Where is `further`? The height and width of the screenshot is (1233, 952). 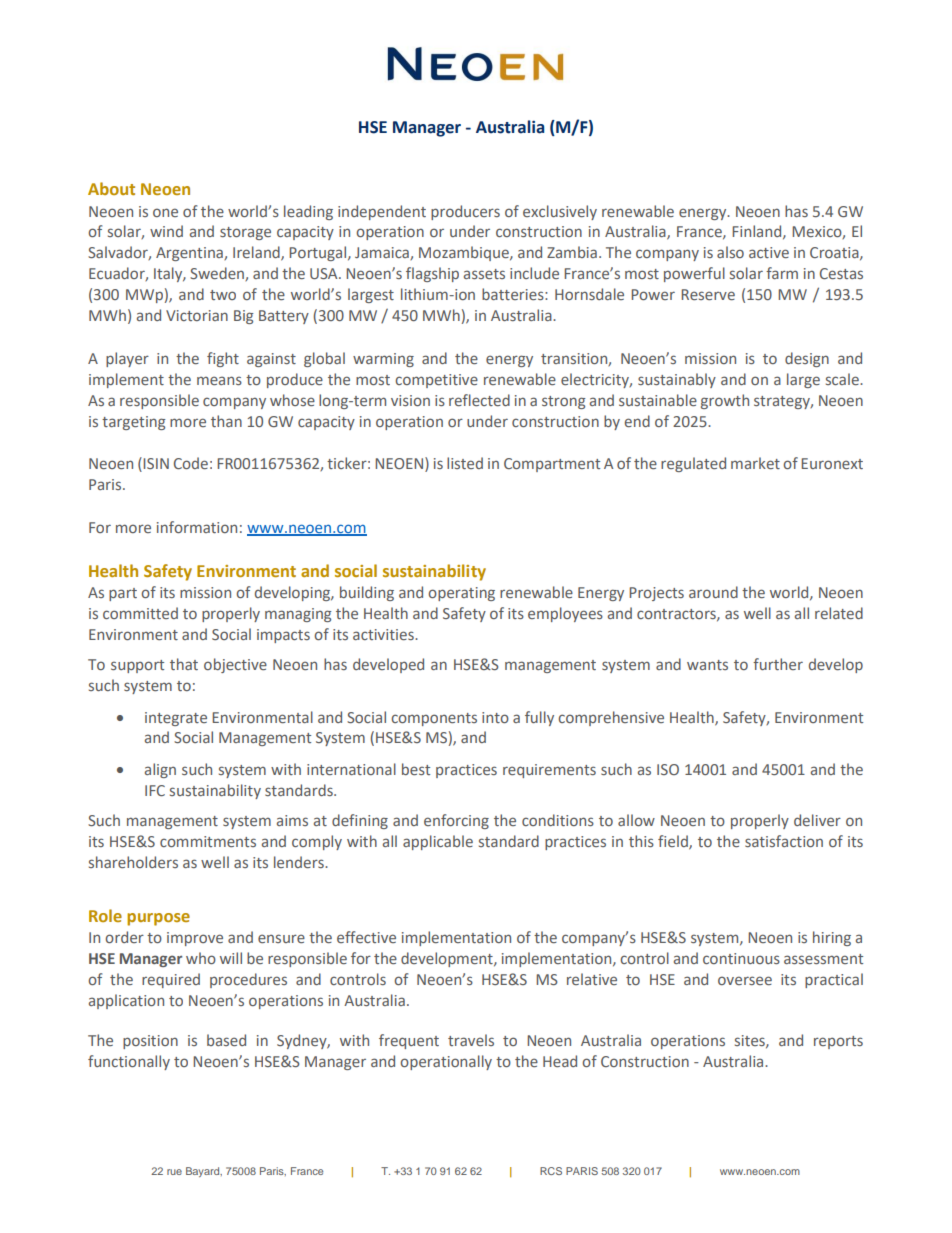
further is located at coordinates (778, 664).
